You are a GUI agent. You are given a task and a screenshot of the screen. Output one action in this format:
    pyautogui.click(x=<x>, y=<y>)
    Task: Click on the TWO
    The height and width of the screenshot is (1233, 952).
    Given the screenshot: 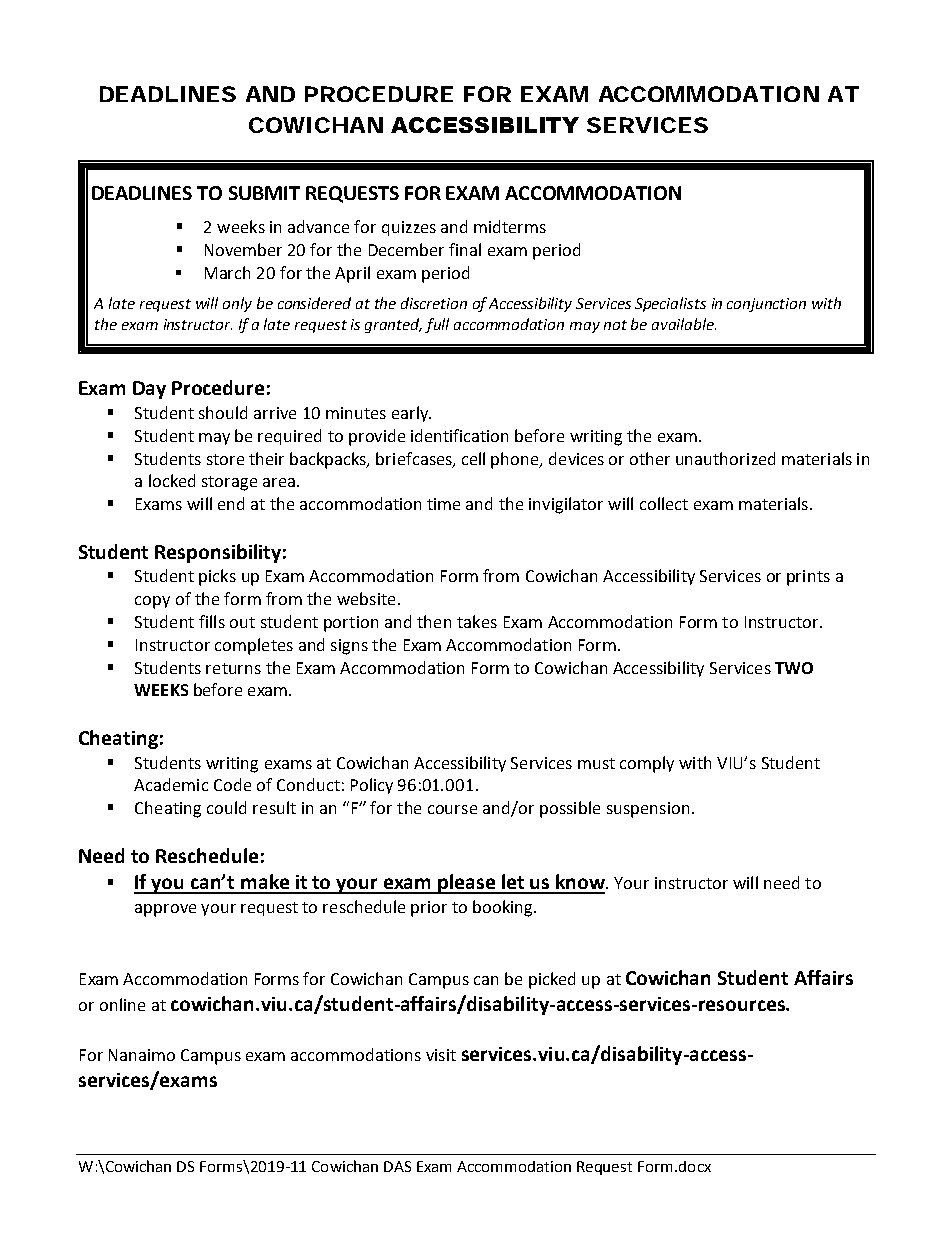 What is the action you would take?
    pyautogui.click(x=794, y=668)
